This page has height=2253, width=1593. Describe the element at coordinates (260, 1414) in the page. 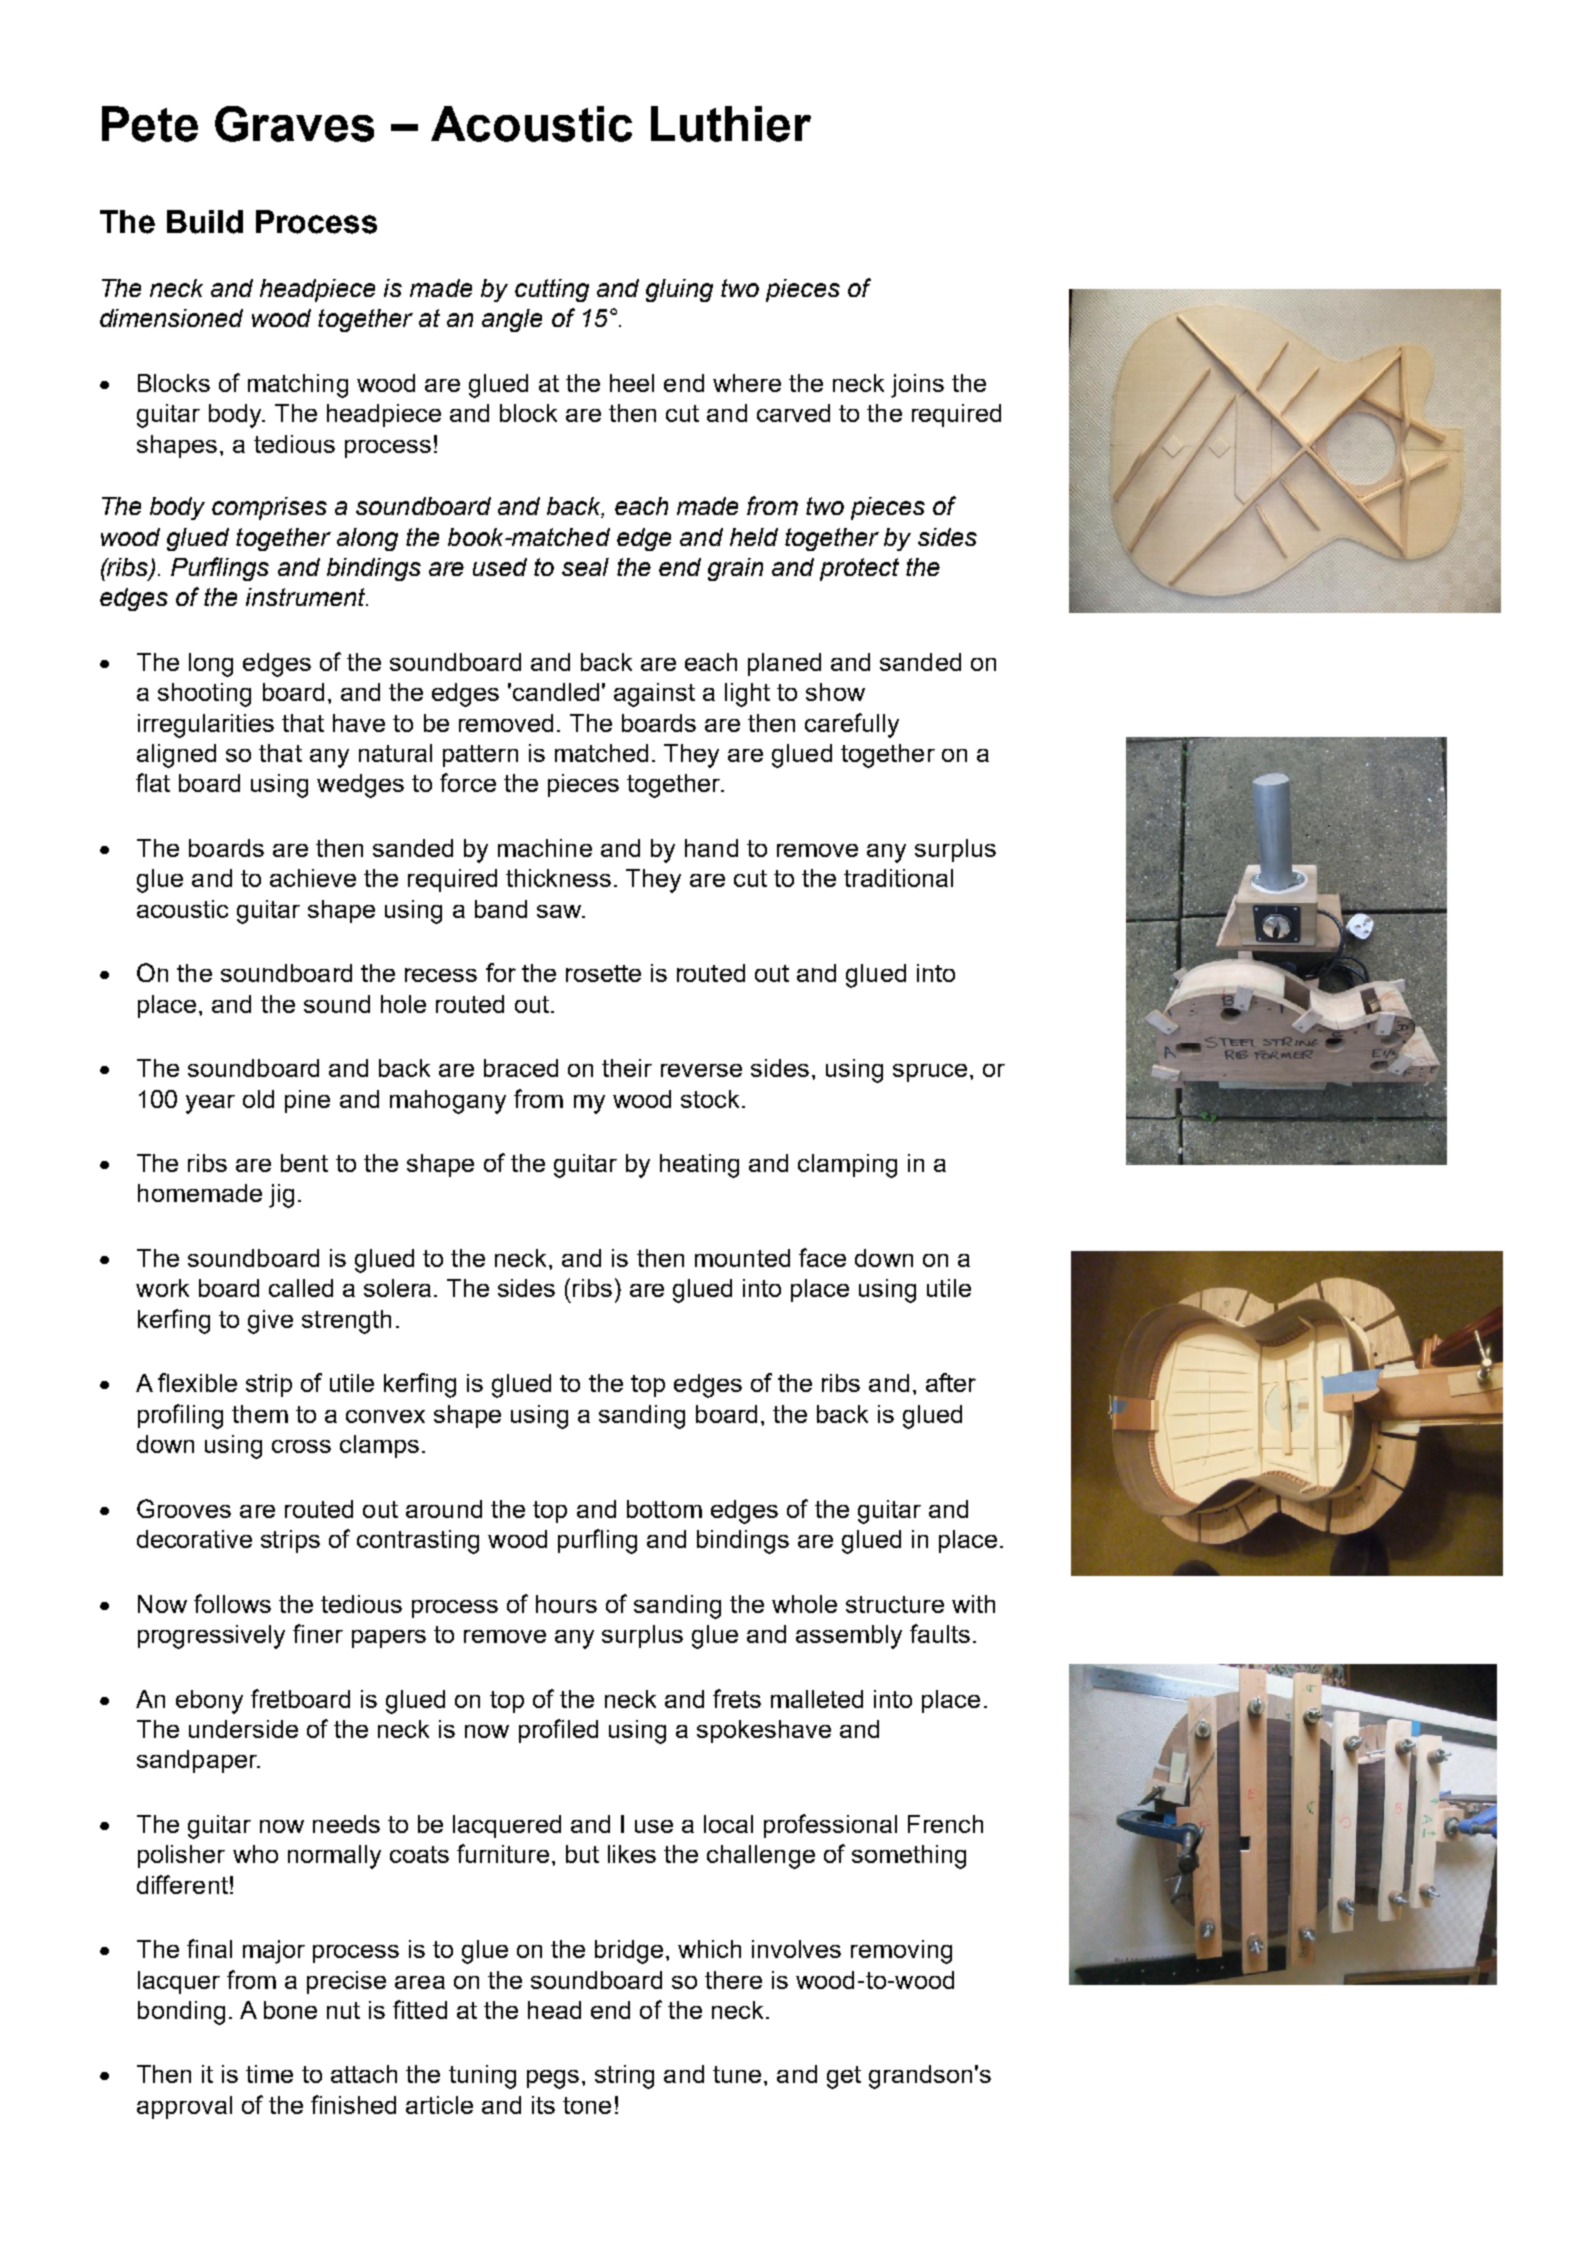

I see `them` at that location.
